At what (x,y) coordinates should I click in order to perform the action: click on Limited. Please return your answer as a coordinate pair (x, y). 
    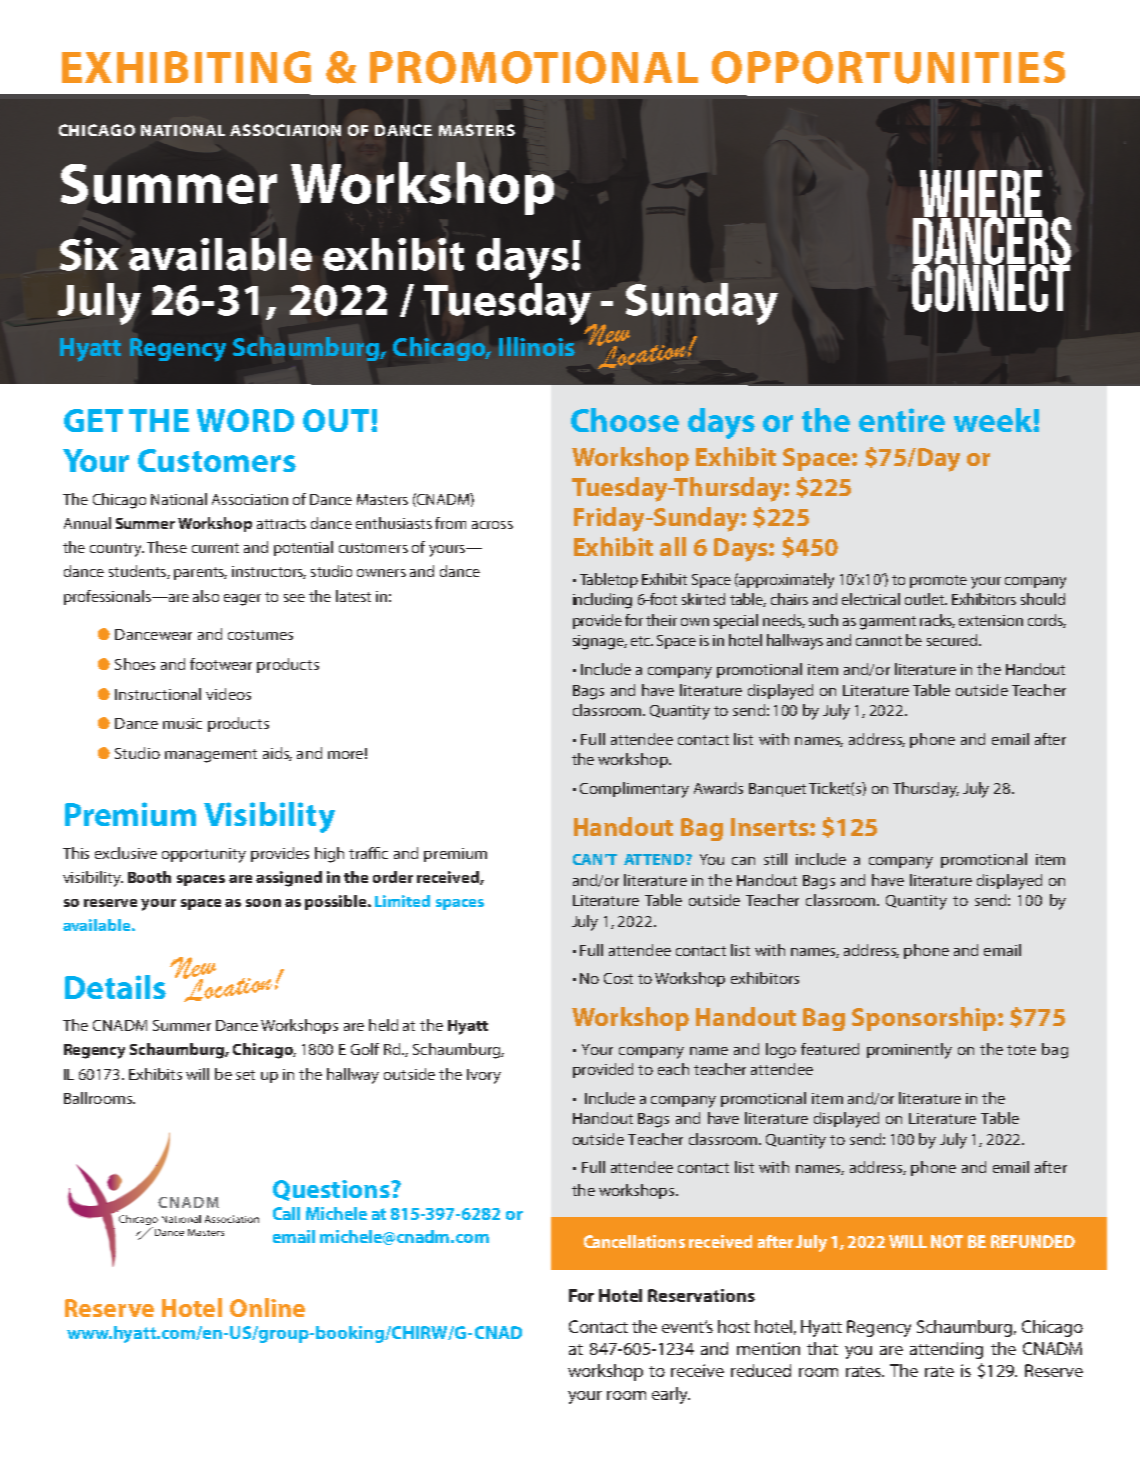
    Looking at the image, I should click on (402, 901).
